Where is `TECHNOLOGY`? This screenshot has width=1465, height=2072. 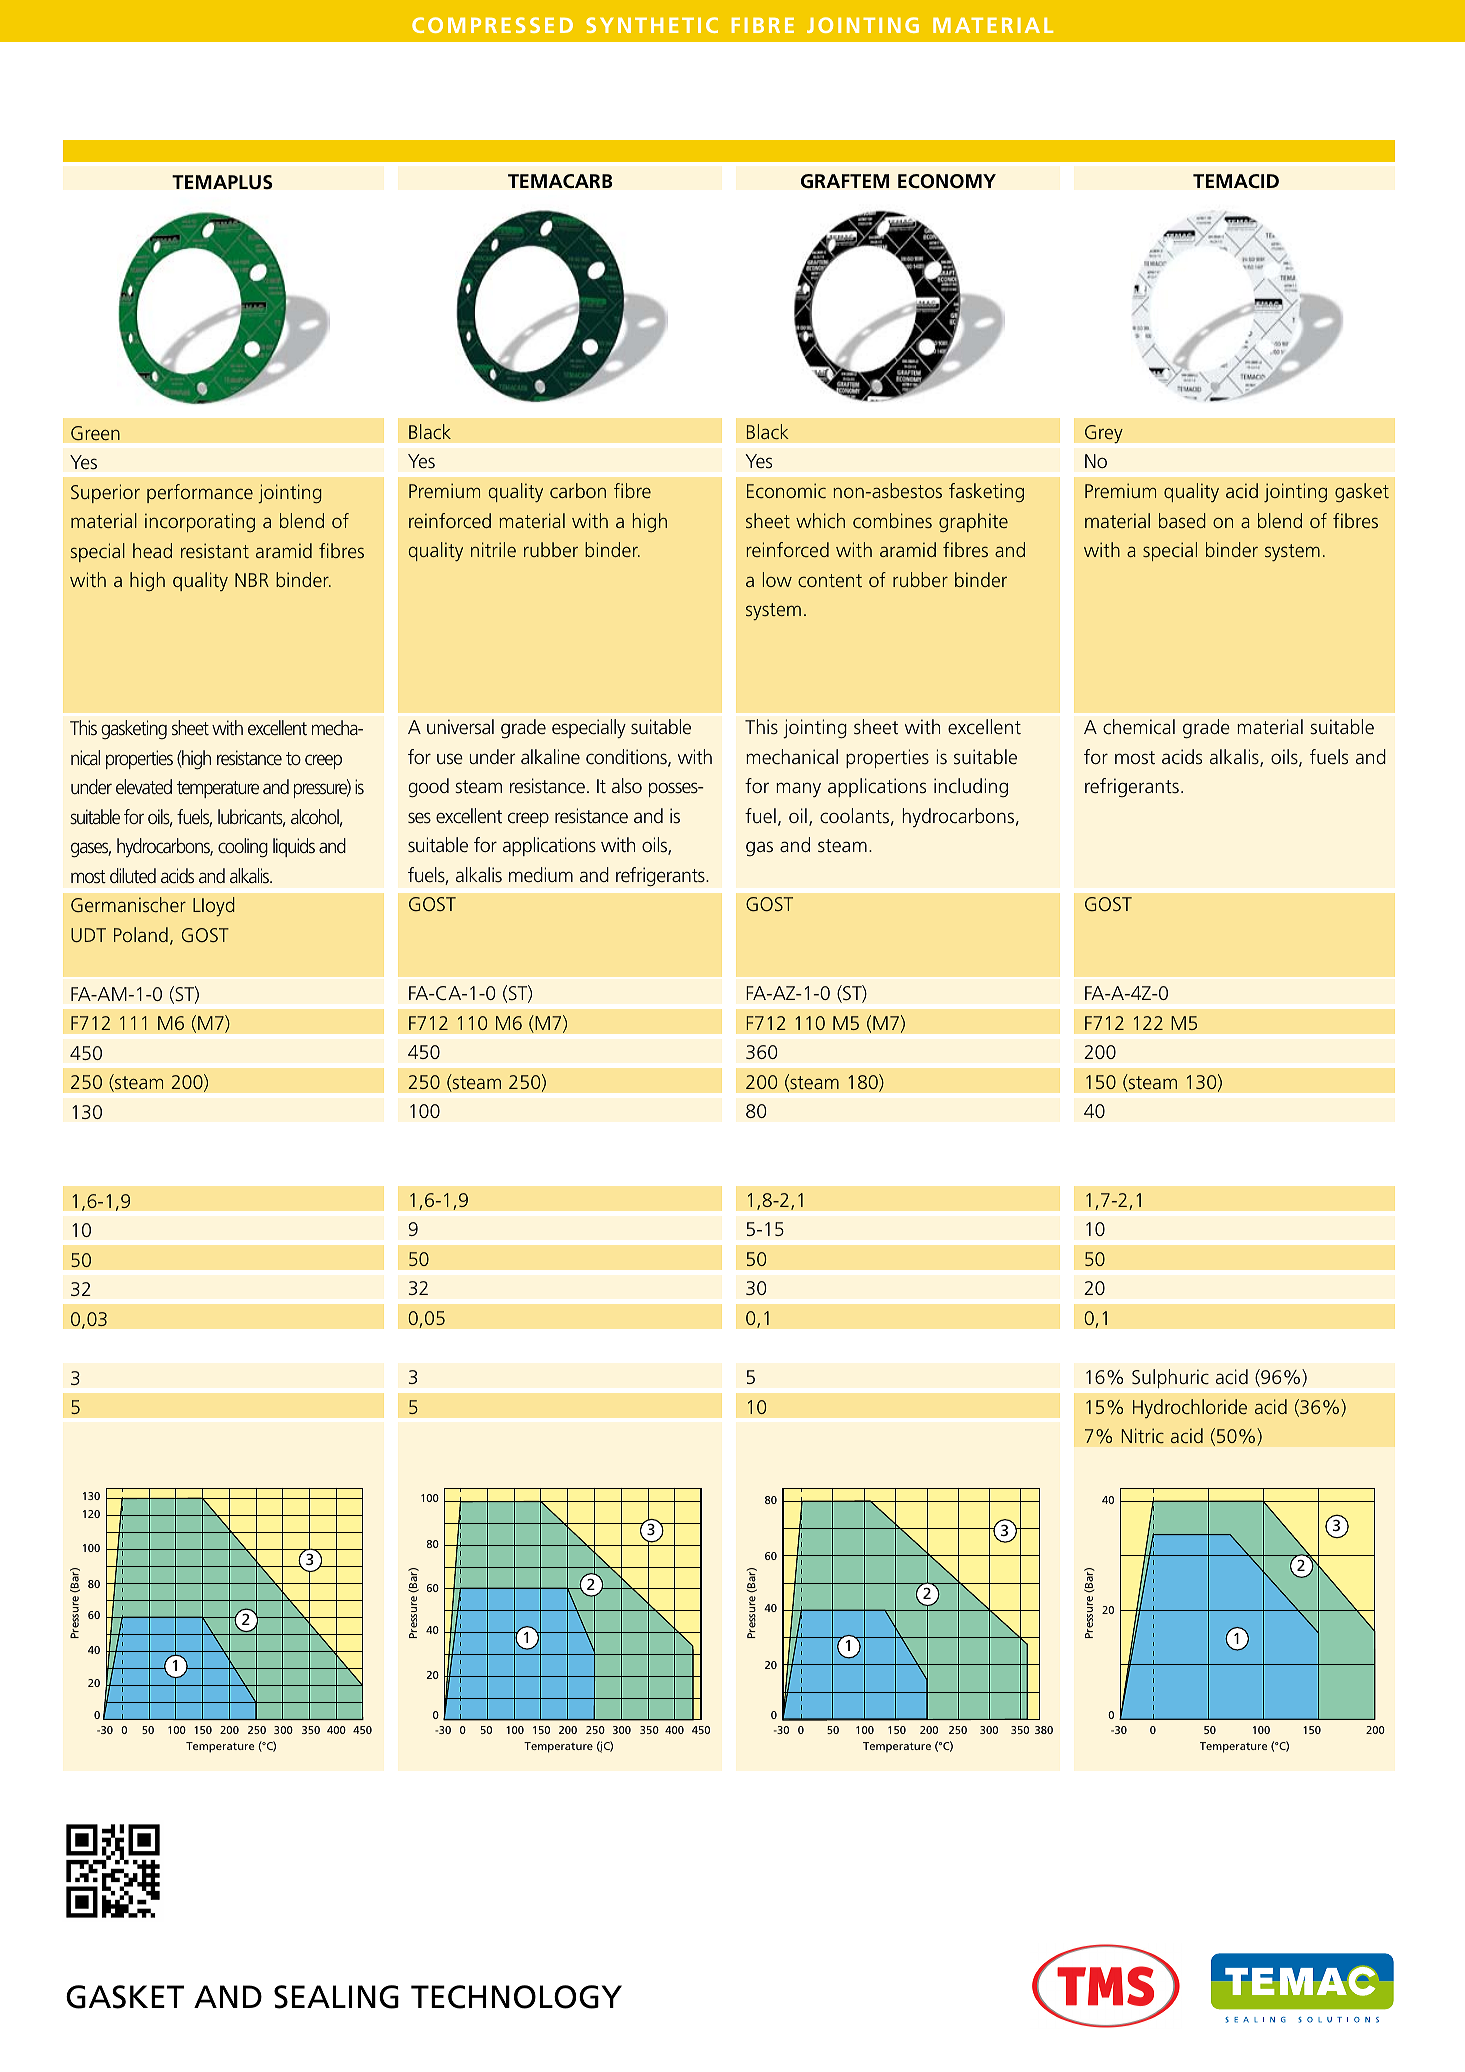 TECHNOLOGY is located at coordinates (516, 1997).
